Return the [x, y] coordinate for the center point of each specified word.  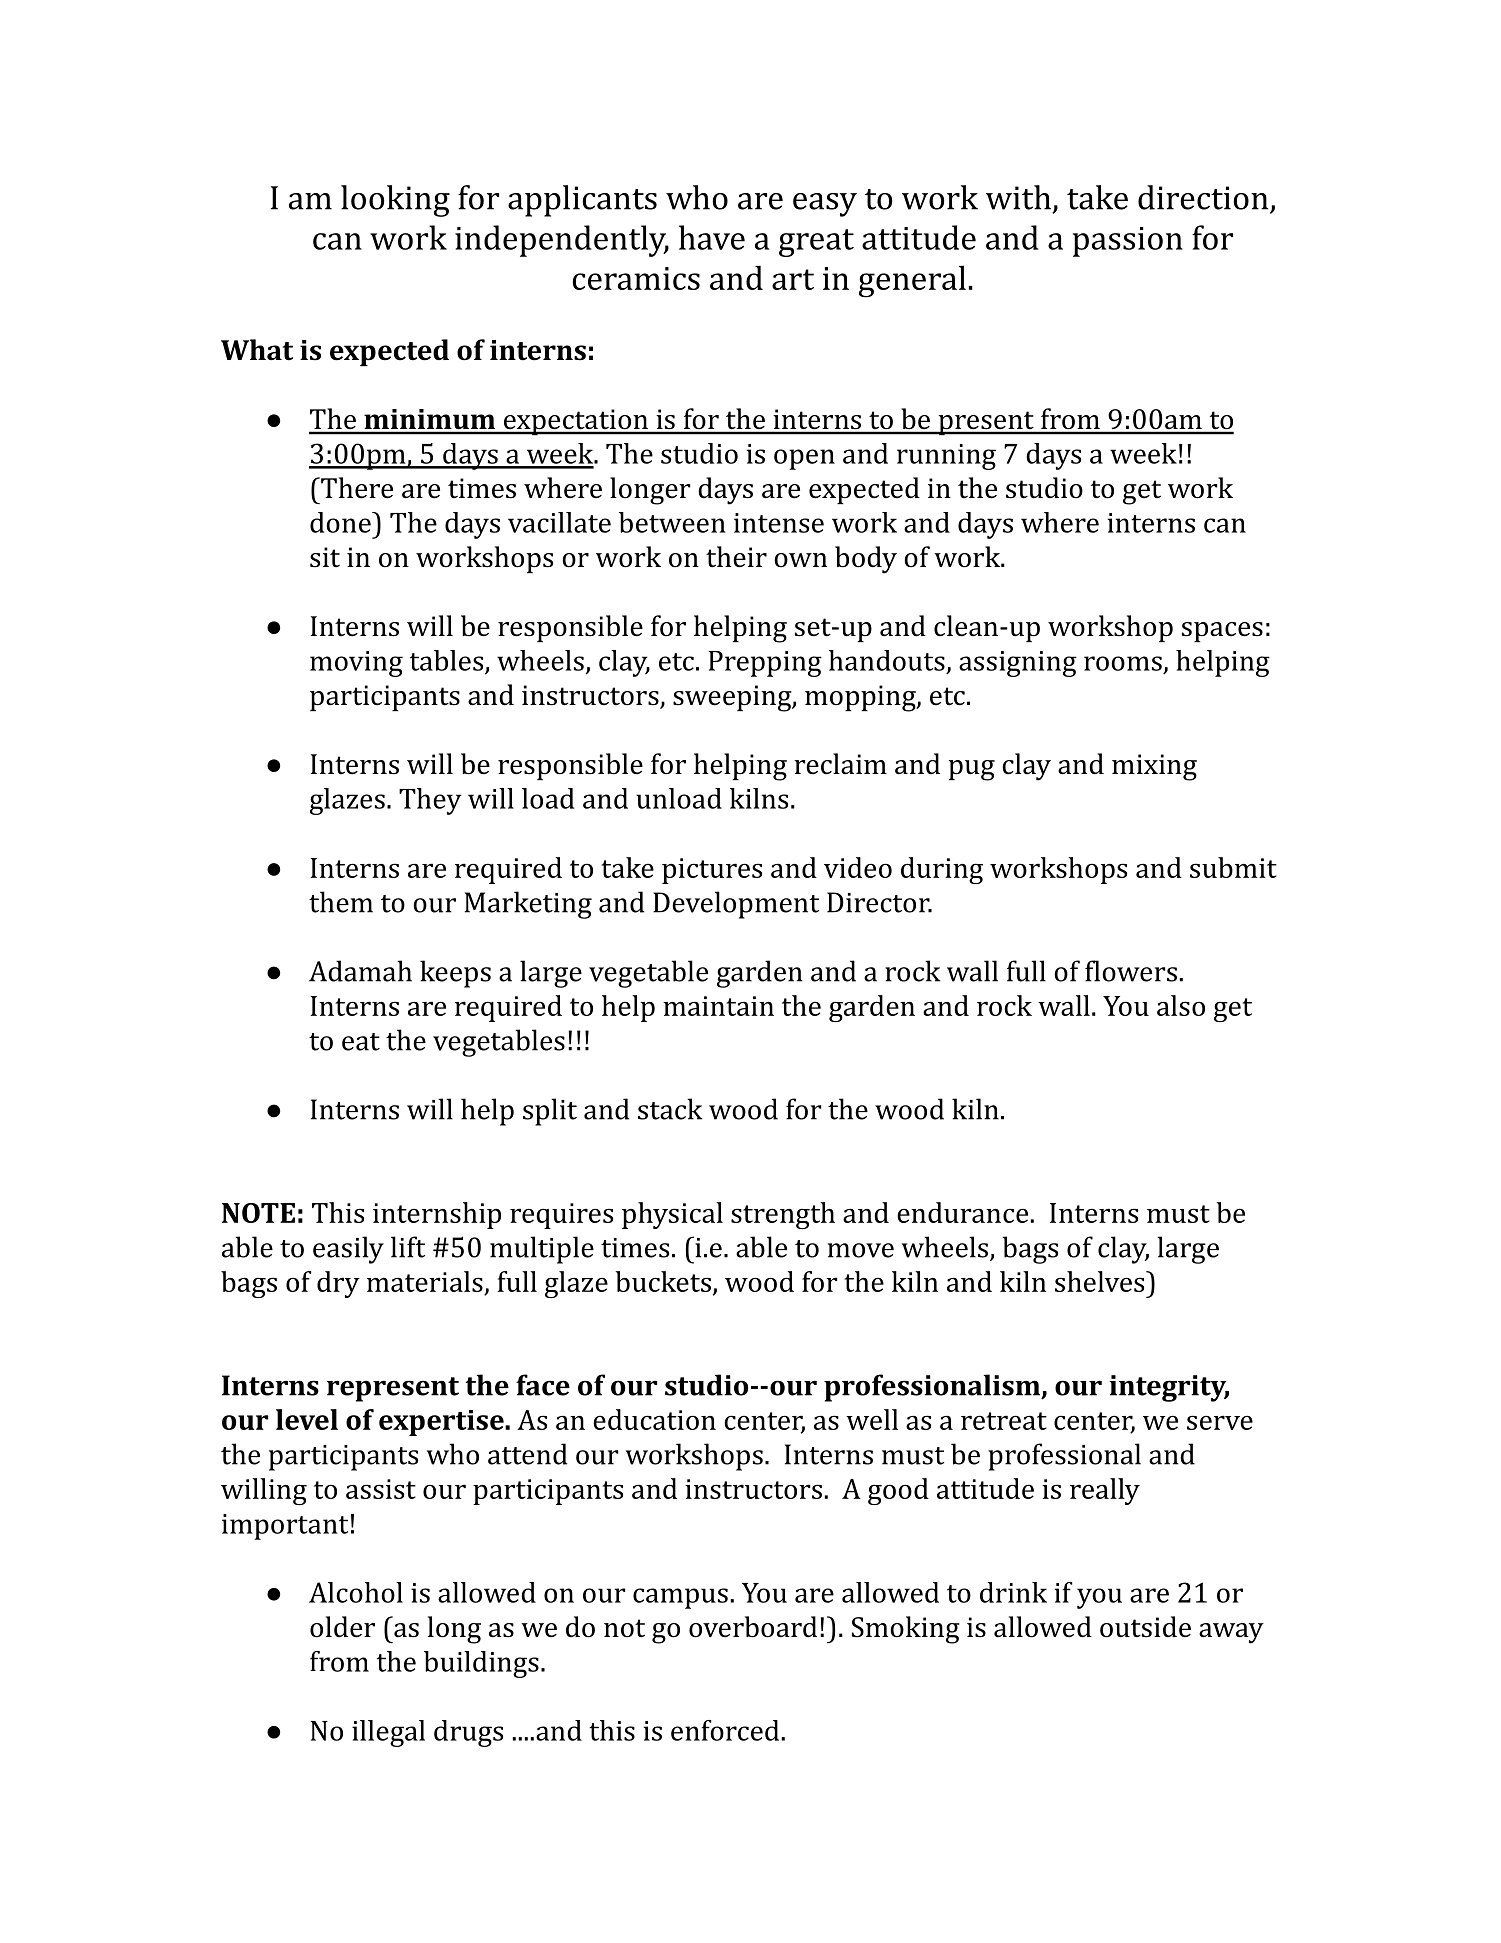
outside [1145, 1627]
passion [1128, 242]
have [712, 237]
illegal [388, 1733]
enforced [725, 1730]
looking [395, 201]
